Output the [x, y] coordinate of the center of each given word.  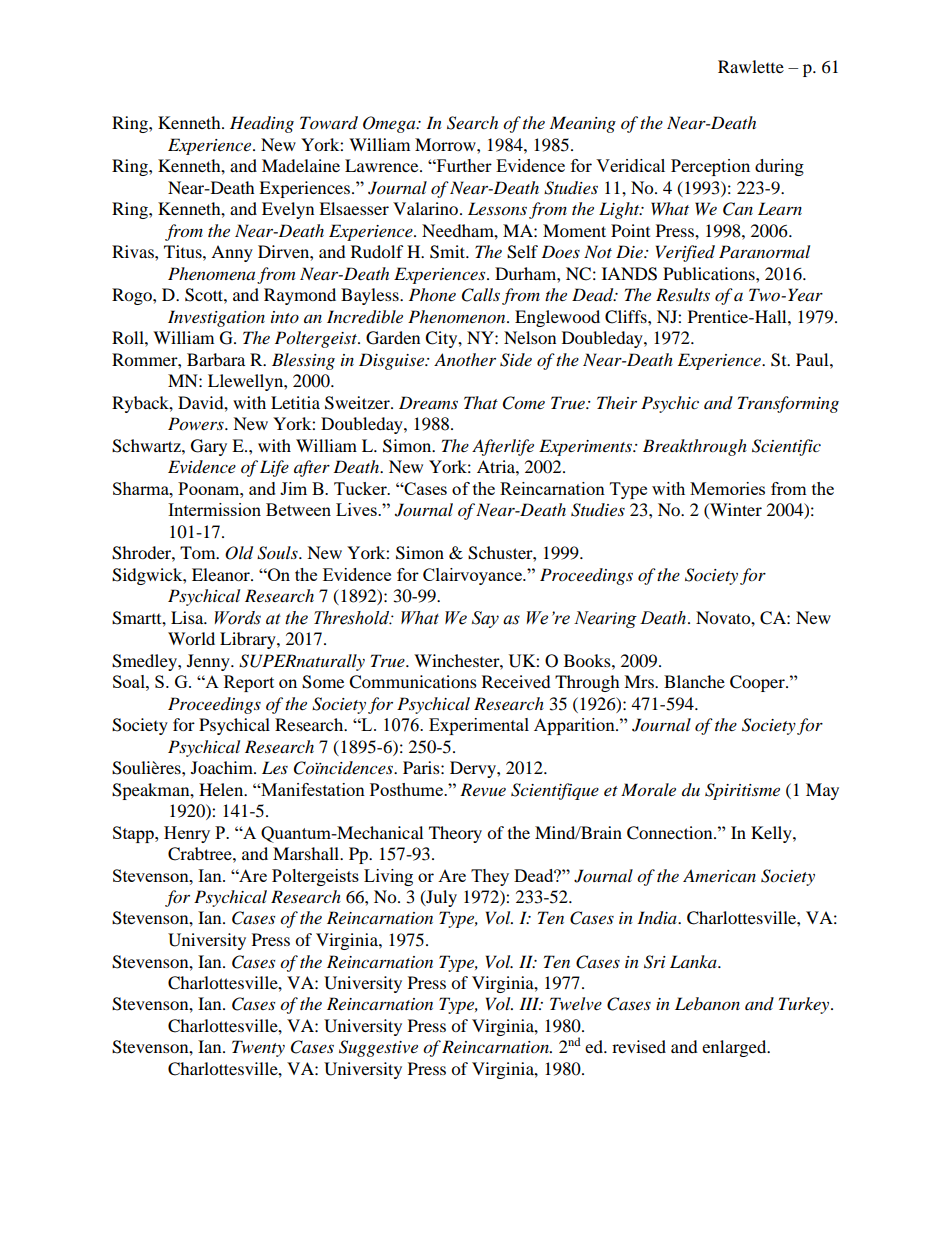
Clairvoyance [473, 576]
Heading [262, 124]
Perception [710, 167]
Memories [727, 488]
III [530, 1003]
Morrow [446, 144]
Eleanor [222, 574]
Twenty [258, 1048]
